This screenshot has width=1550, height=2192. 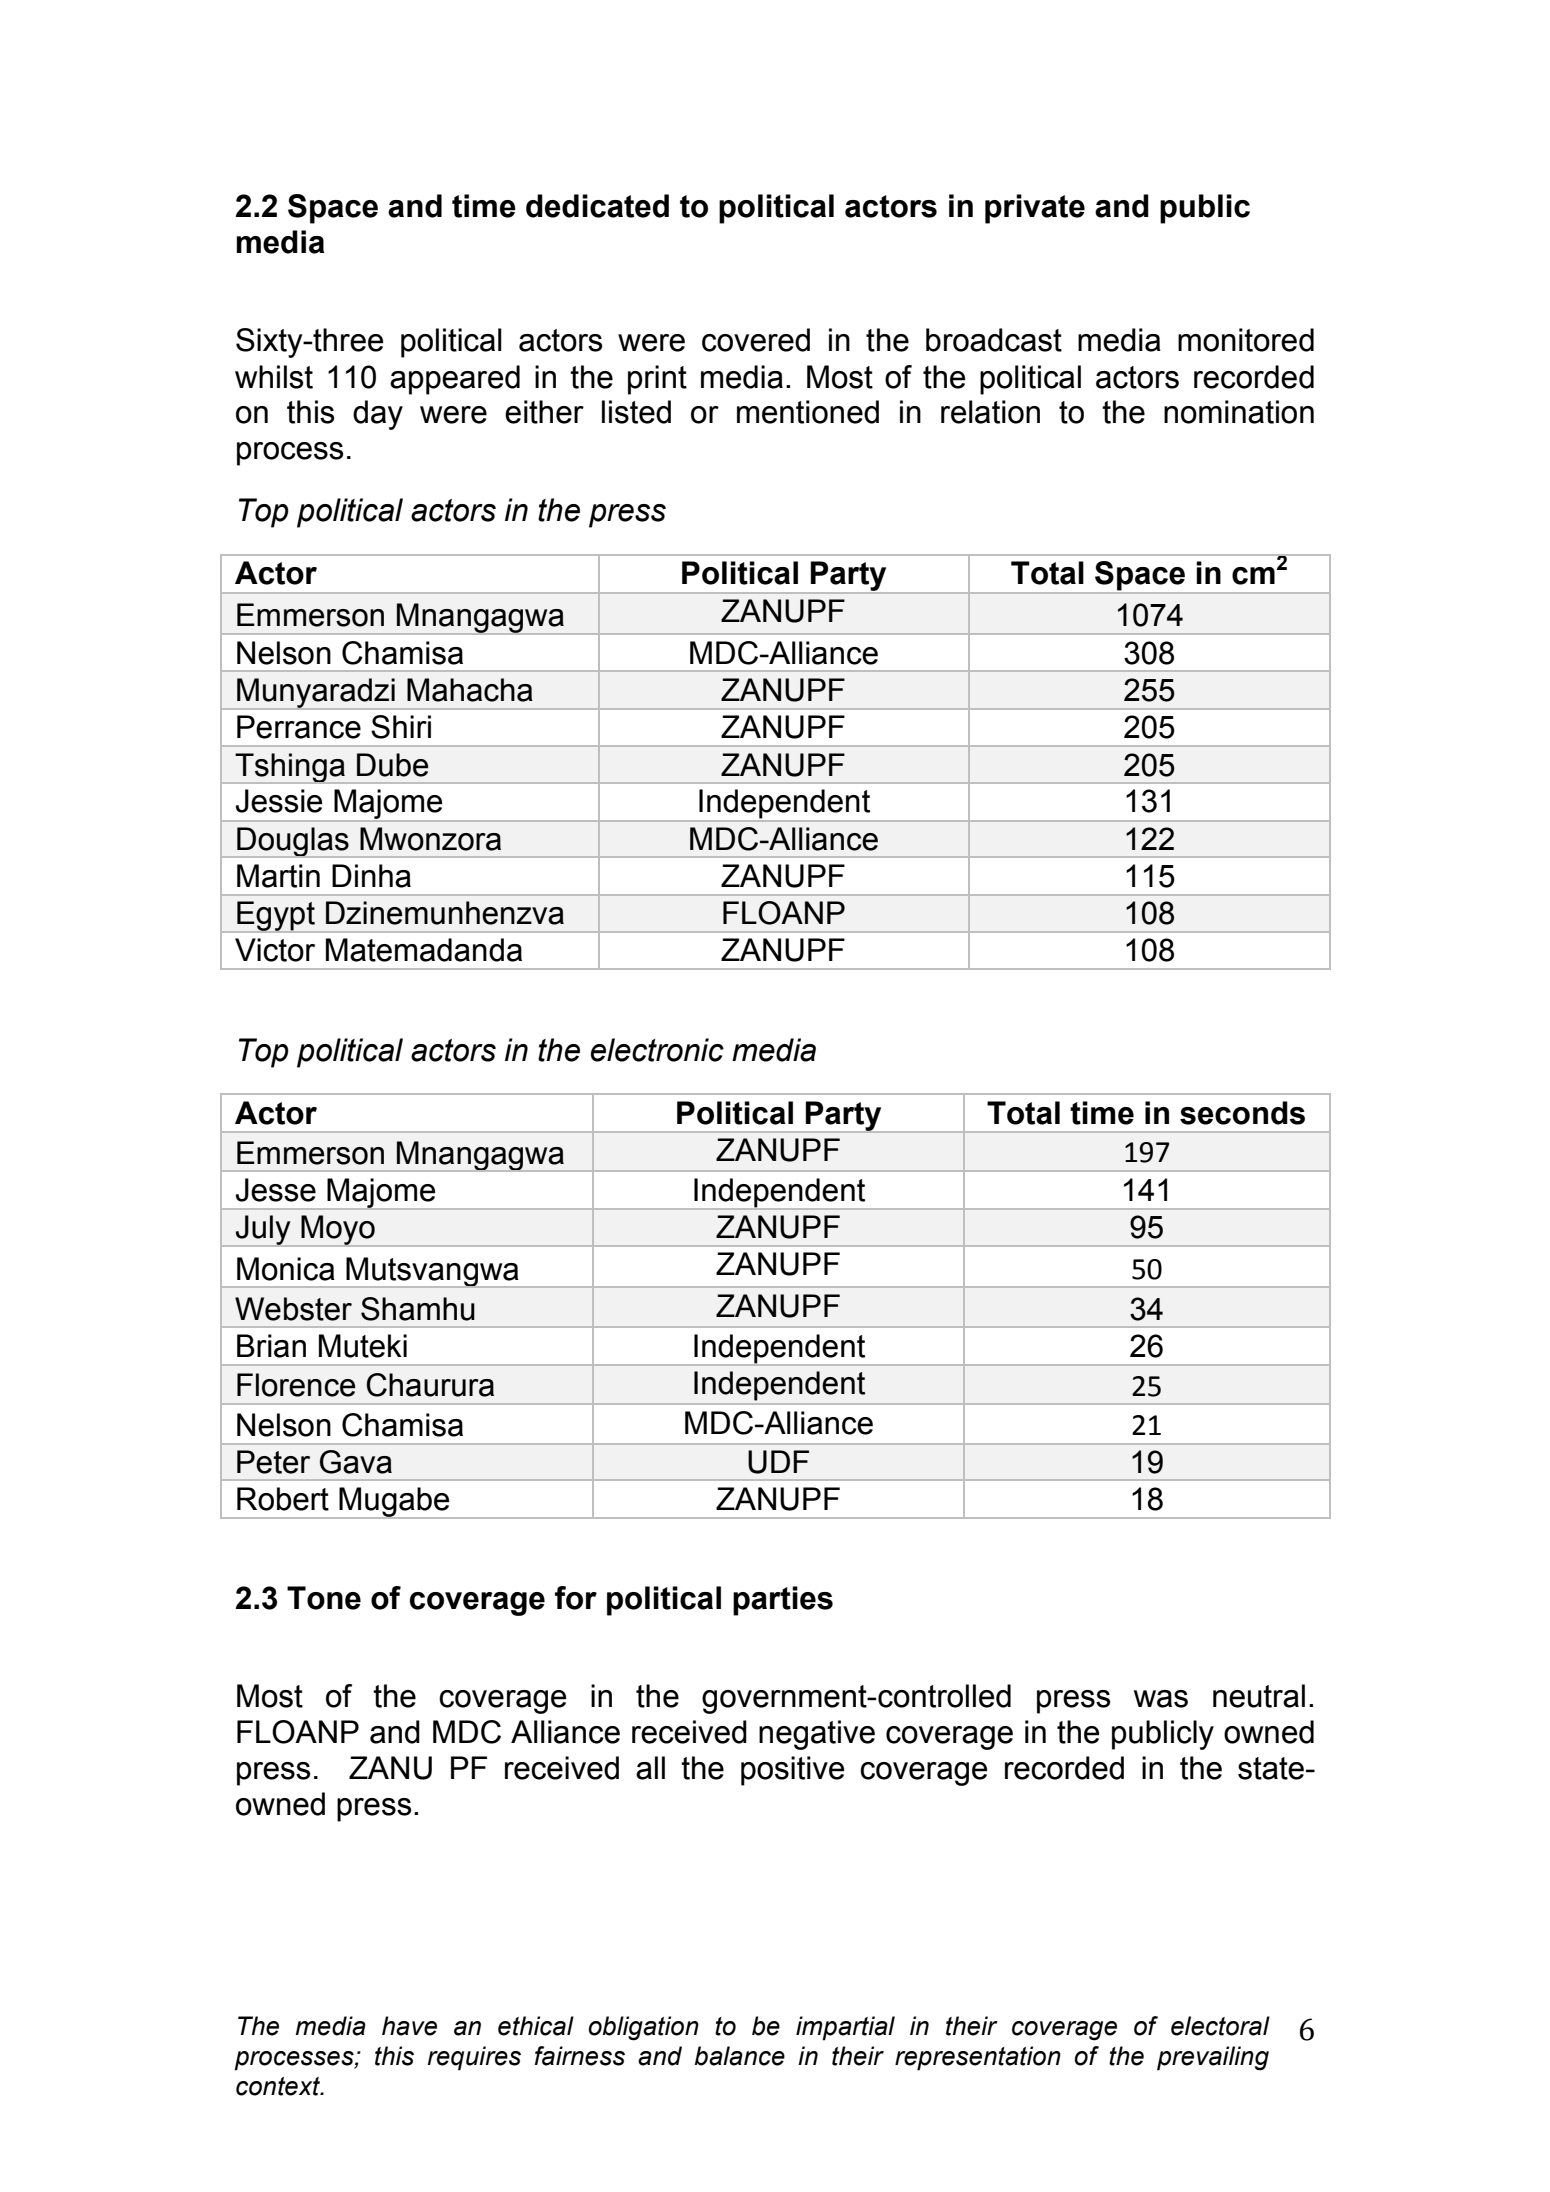 I want to click on Jesse, so click(x=275, y=1190).
